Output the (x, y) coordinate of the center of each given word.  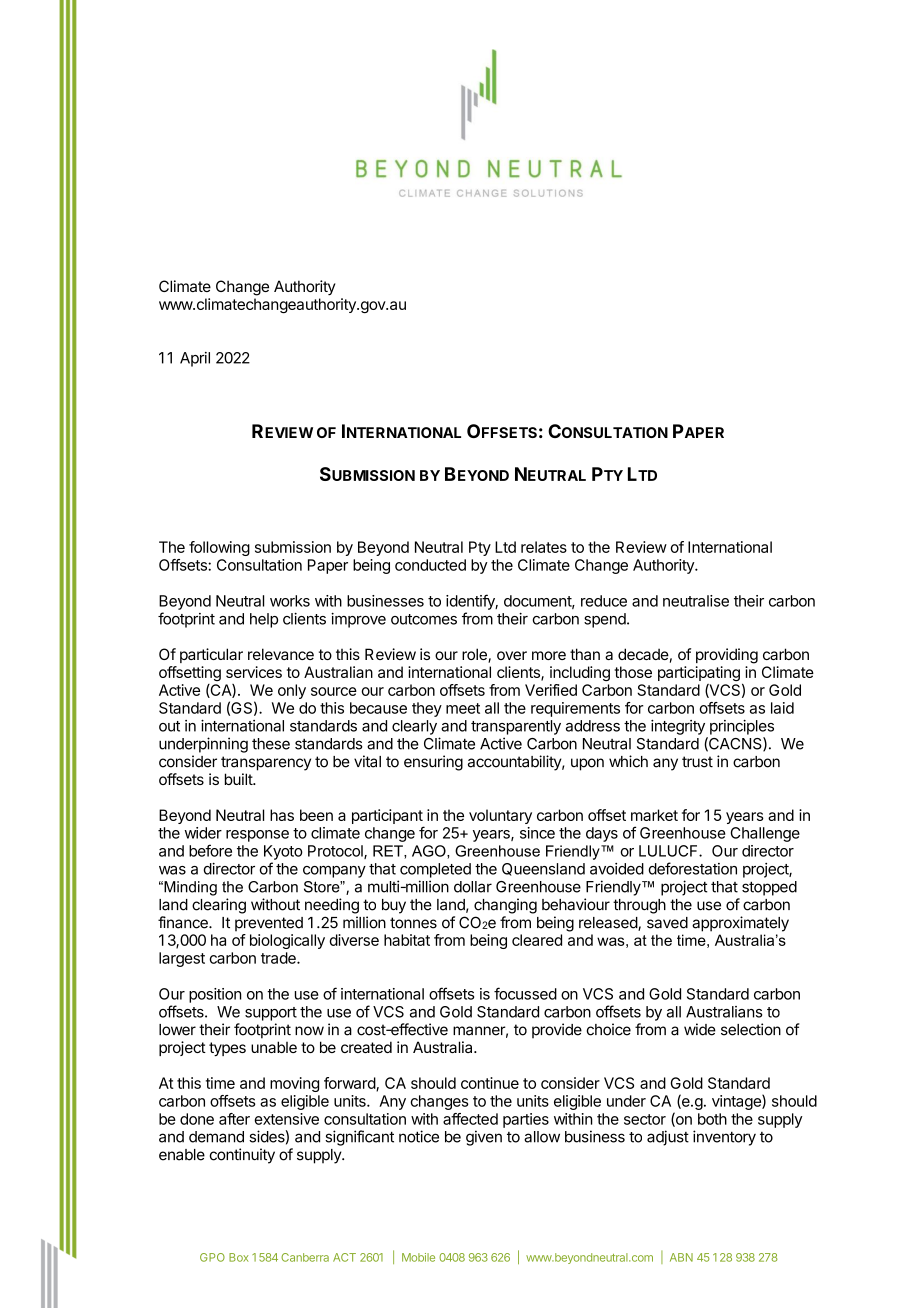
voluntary (500, 816)
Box (238, 1257)
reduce (604, 601)
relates (544, 547)
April (195, 359)
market (654, 815)
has (282, 815)
